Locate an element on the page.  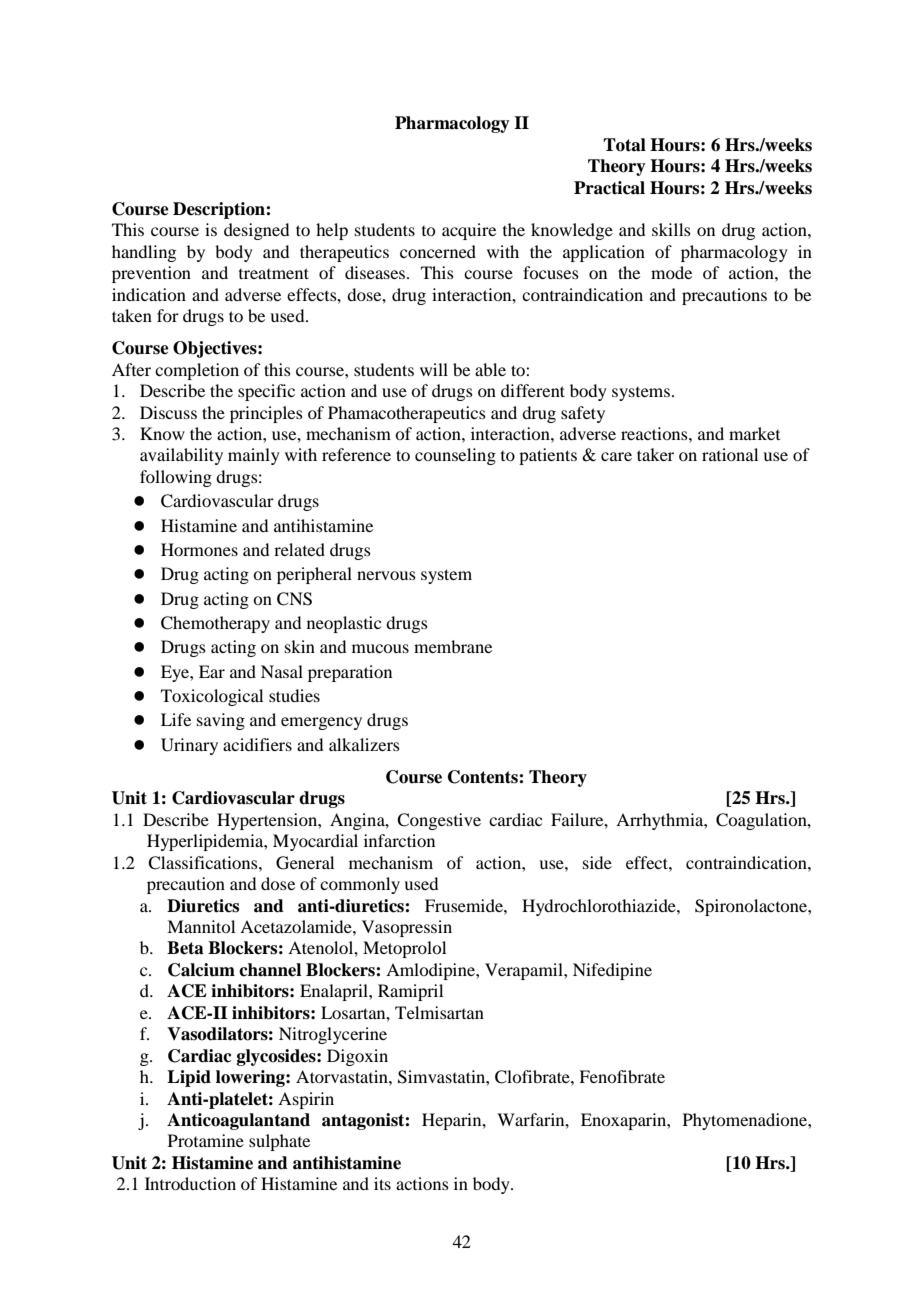
skills is located at coordinates (671, 229).
